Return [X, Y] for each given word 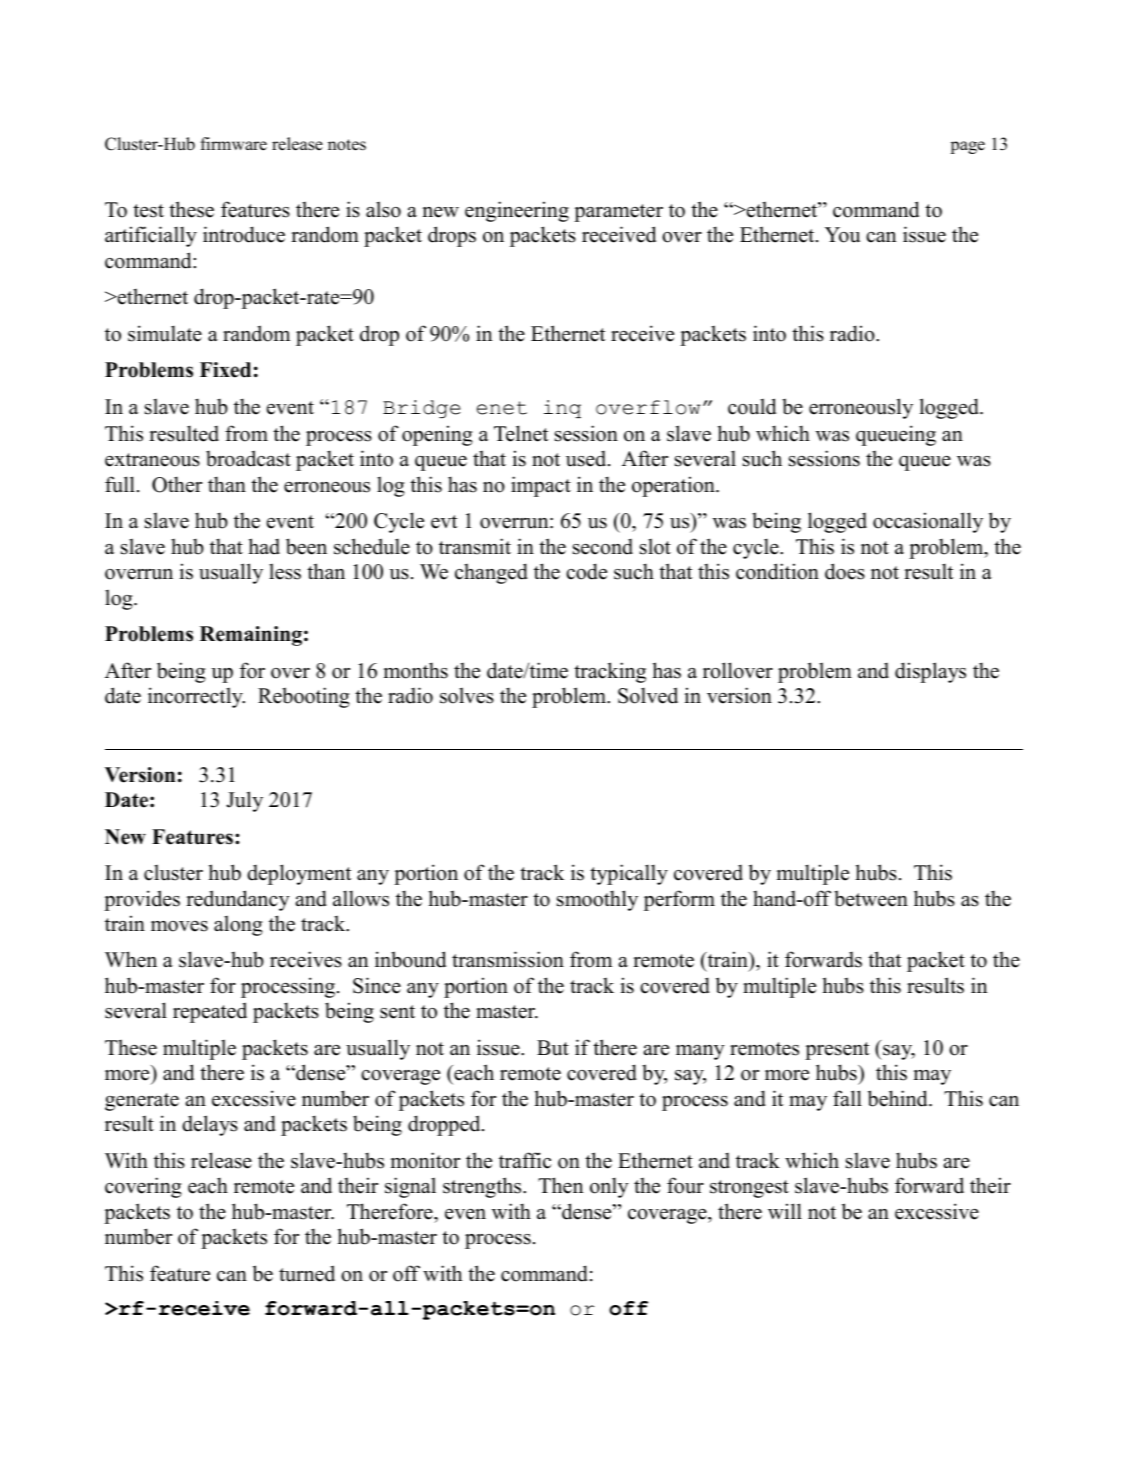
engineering [517, 211]
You [842, 235]
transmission [508, 959]
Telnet [521, 433]
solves [467, 695]
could [752, 406]
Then [560, 1185]
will [785, 1211]
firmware [233, 144]
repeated [210, 1012]
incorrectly [196, 697]
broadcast [248, 458]
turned [307, 1273]
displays [930, 672]
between [871, 898]
